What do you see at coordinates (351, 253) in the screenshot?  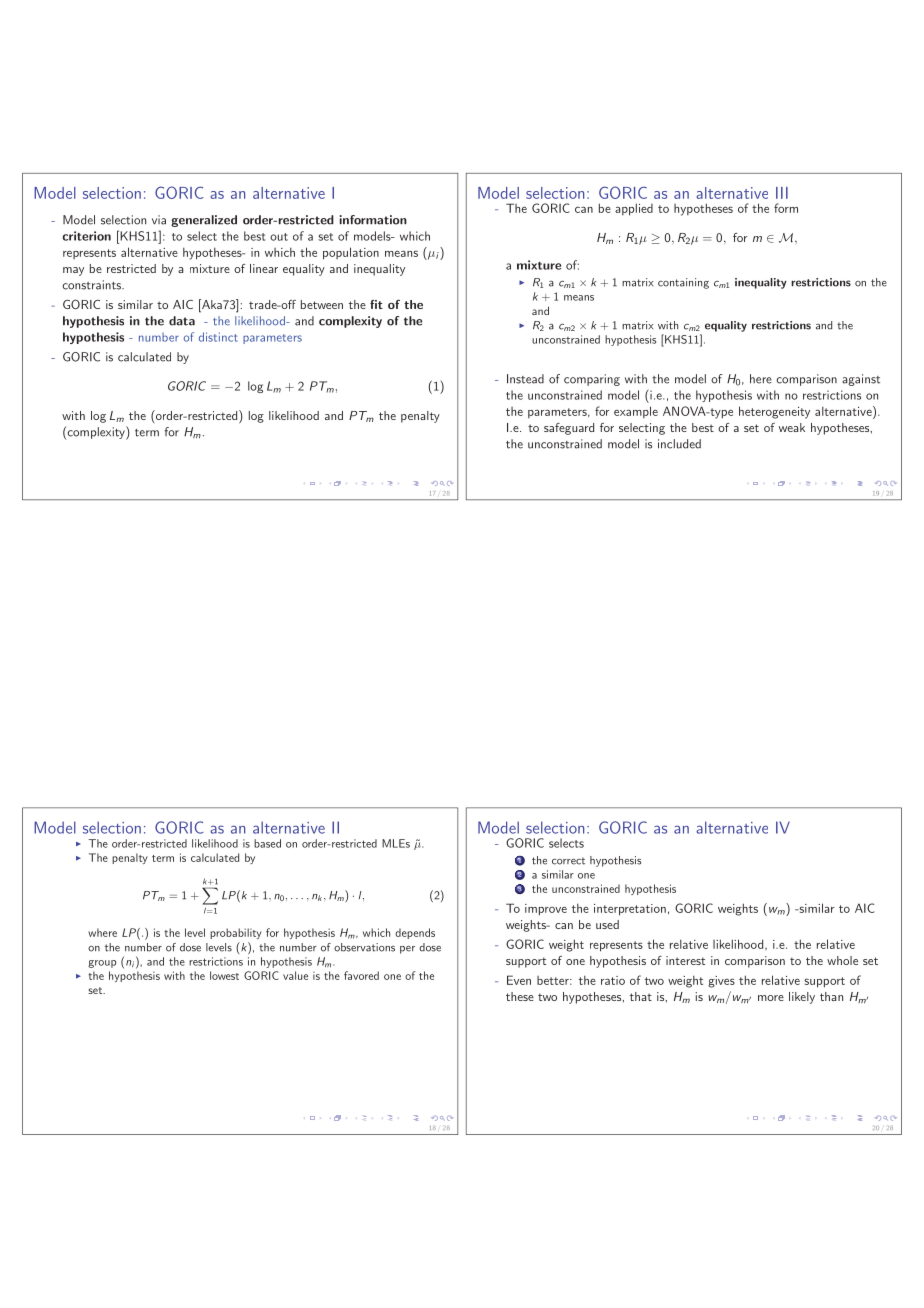 I see `population` at bounding box center [351, 253].
